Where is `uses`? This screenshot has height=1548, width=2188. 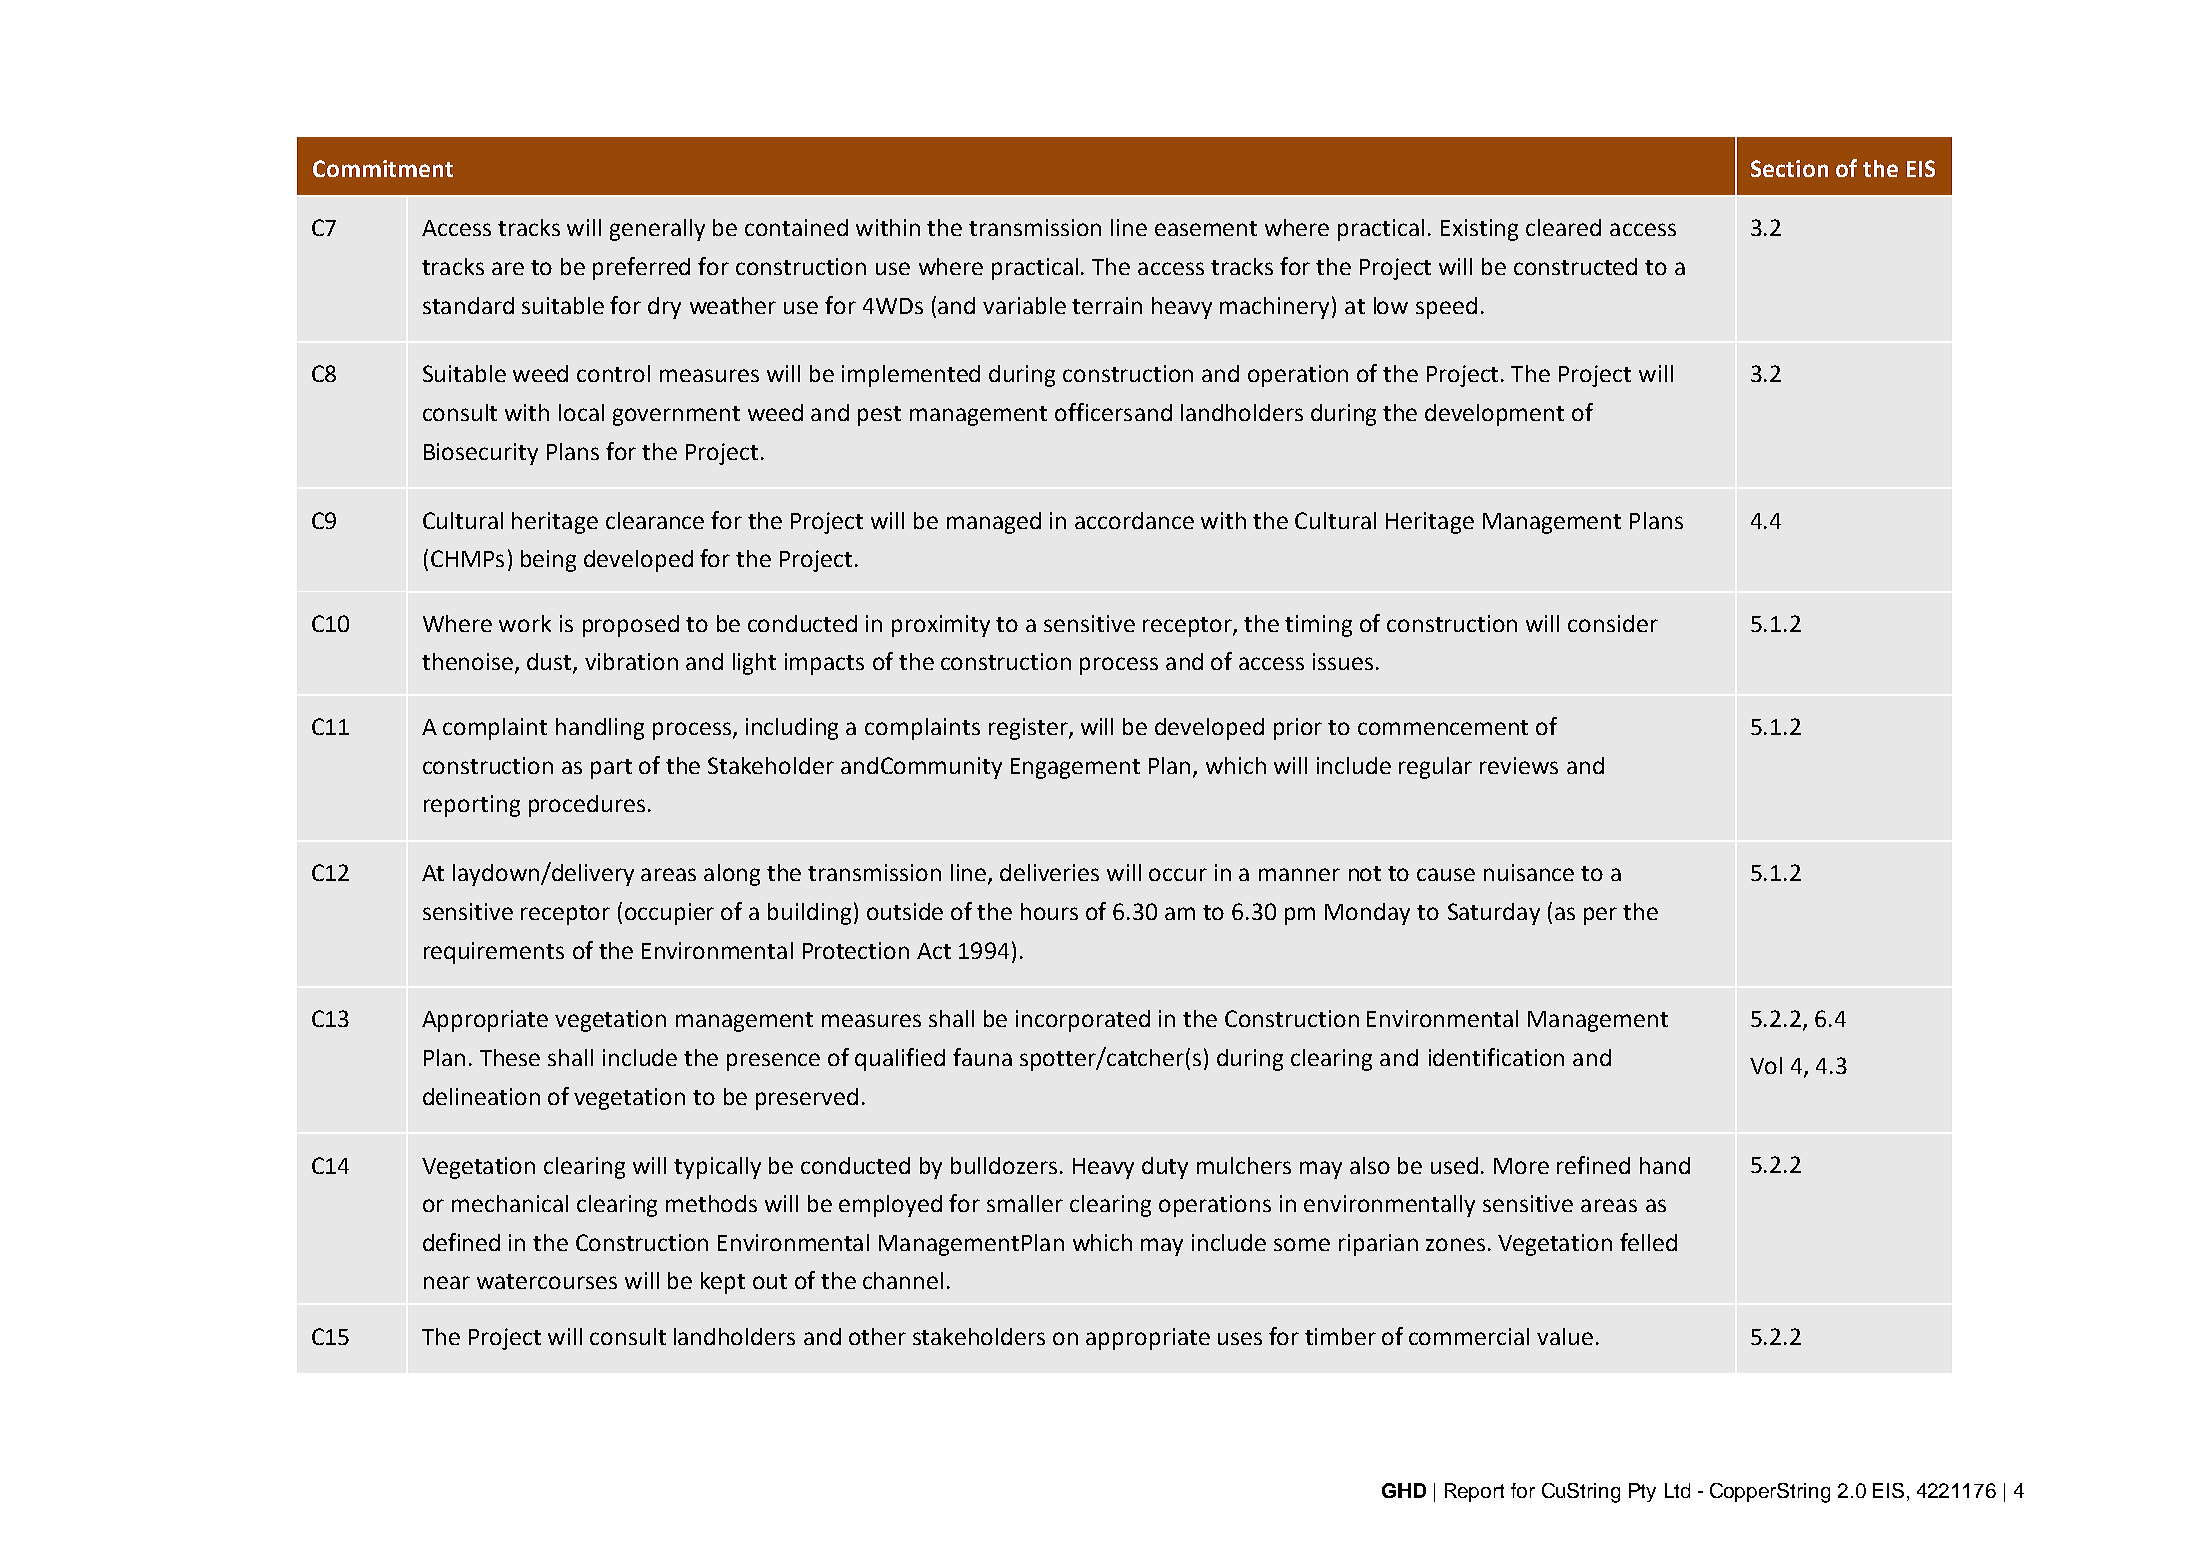 uses is located at coordinates (1240, 1338).
